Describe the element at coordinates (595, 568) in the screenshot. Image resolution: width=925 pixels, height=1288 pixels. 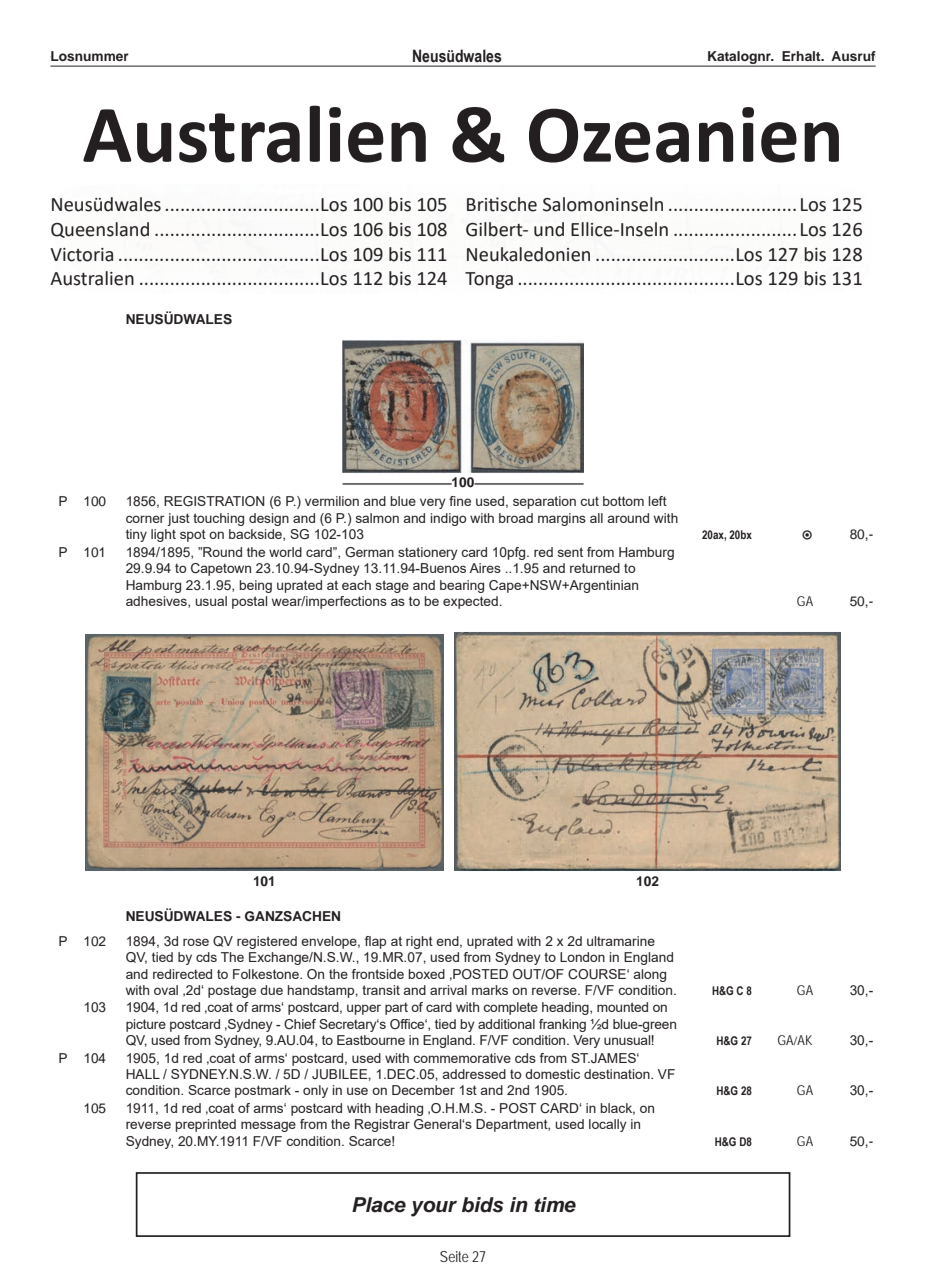
I see `returned` at that location.
